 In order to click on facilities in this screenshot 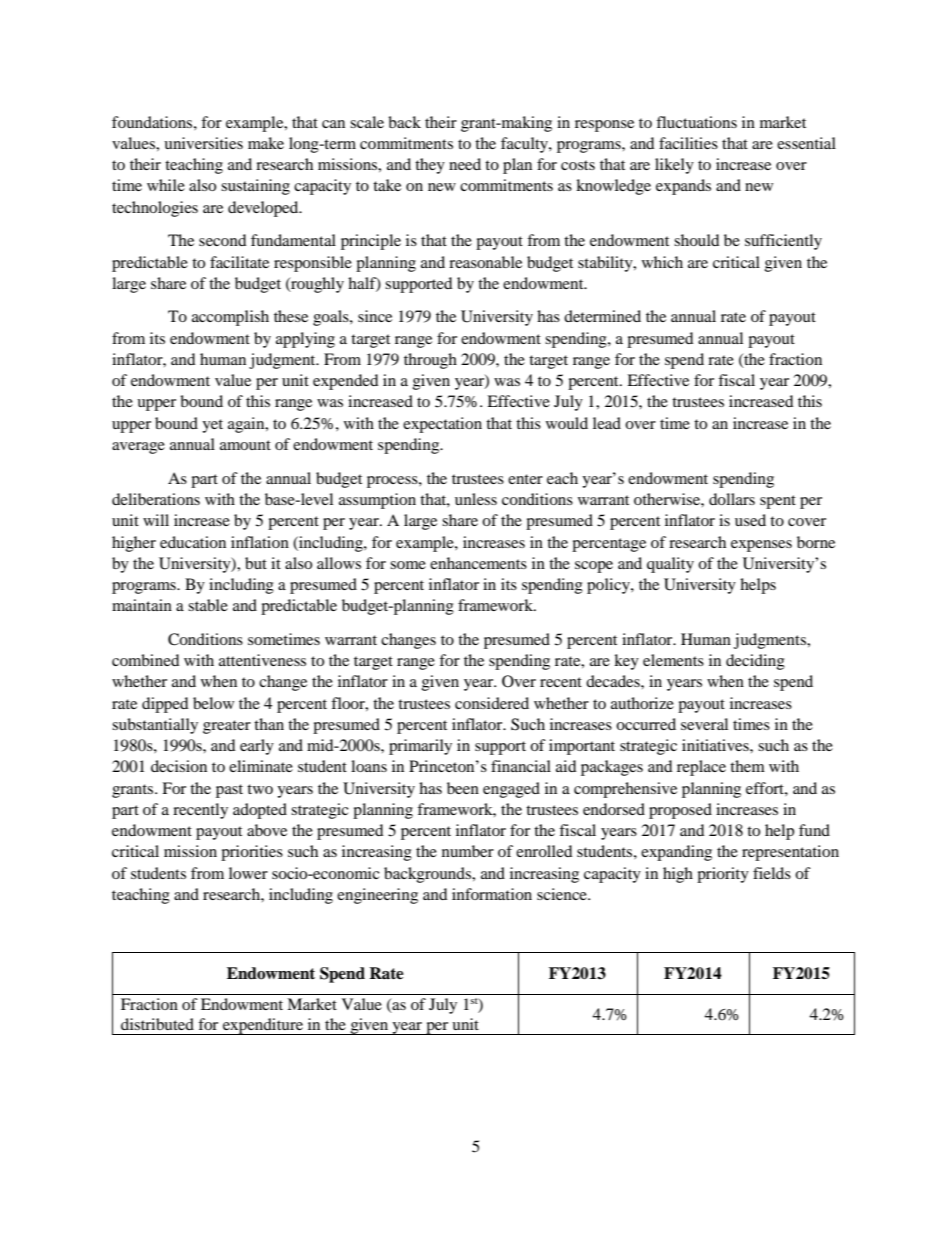, I will do `click(688, 143)`.
